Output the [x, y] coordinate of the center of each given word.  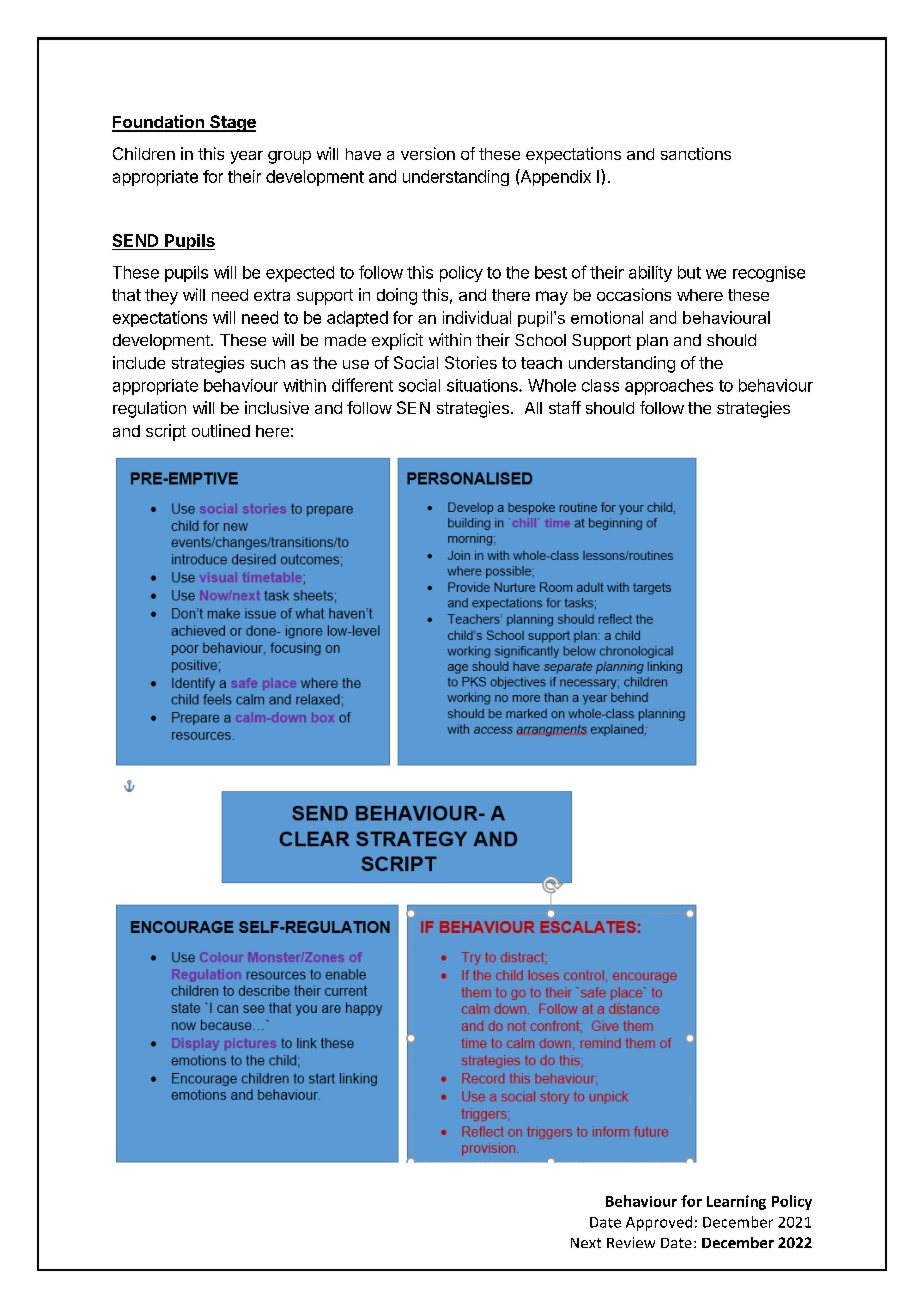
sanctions [696, 153]
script [166, 432]
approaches [669, 387]
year [247, 157]
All [533, 408]
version [428, 153]
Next [586, 1243]
